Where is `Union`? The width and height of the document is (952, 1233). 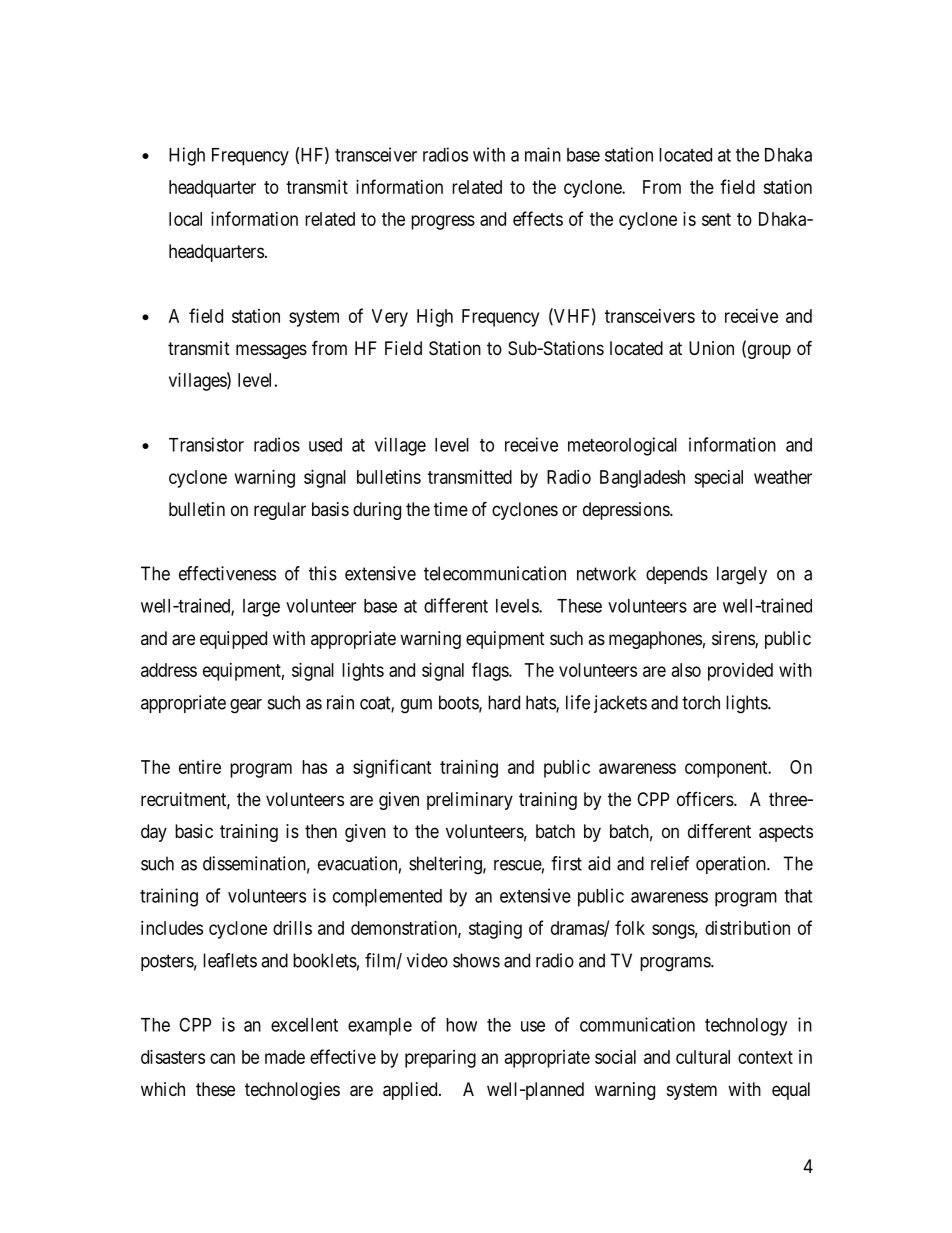
Union is located at coordinates (711, 348).
